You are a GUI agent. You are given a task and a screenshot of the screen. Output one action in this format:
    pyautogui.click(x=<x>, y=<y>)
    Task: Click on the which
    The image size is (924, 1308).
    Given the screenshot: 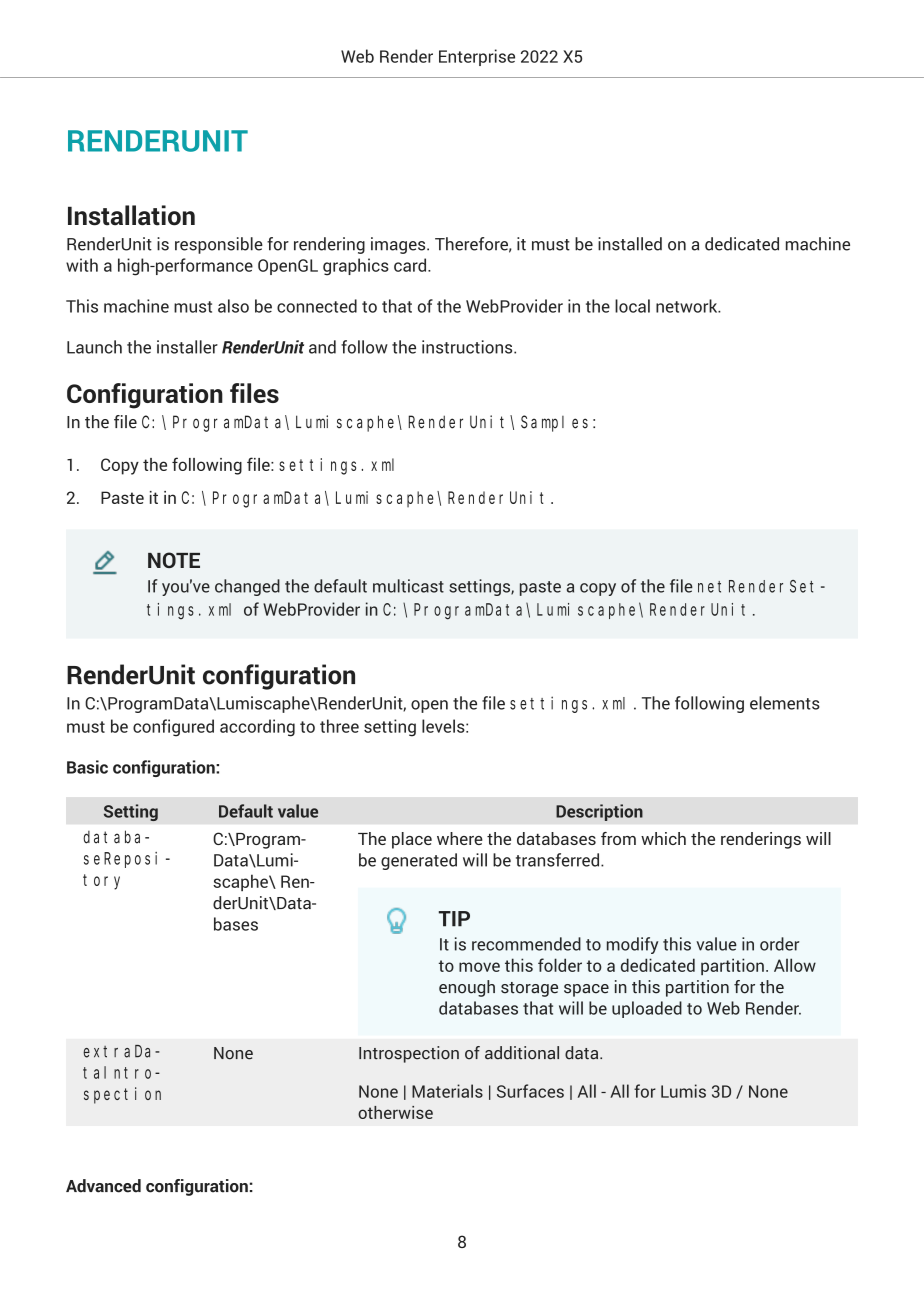 What is the action you would take?
    pyautogui.click(x=663, y=838)
